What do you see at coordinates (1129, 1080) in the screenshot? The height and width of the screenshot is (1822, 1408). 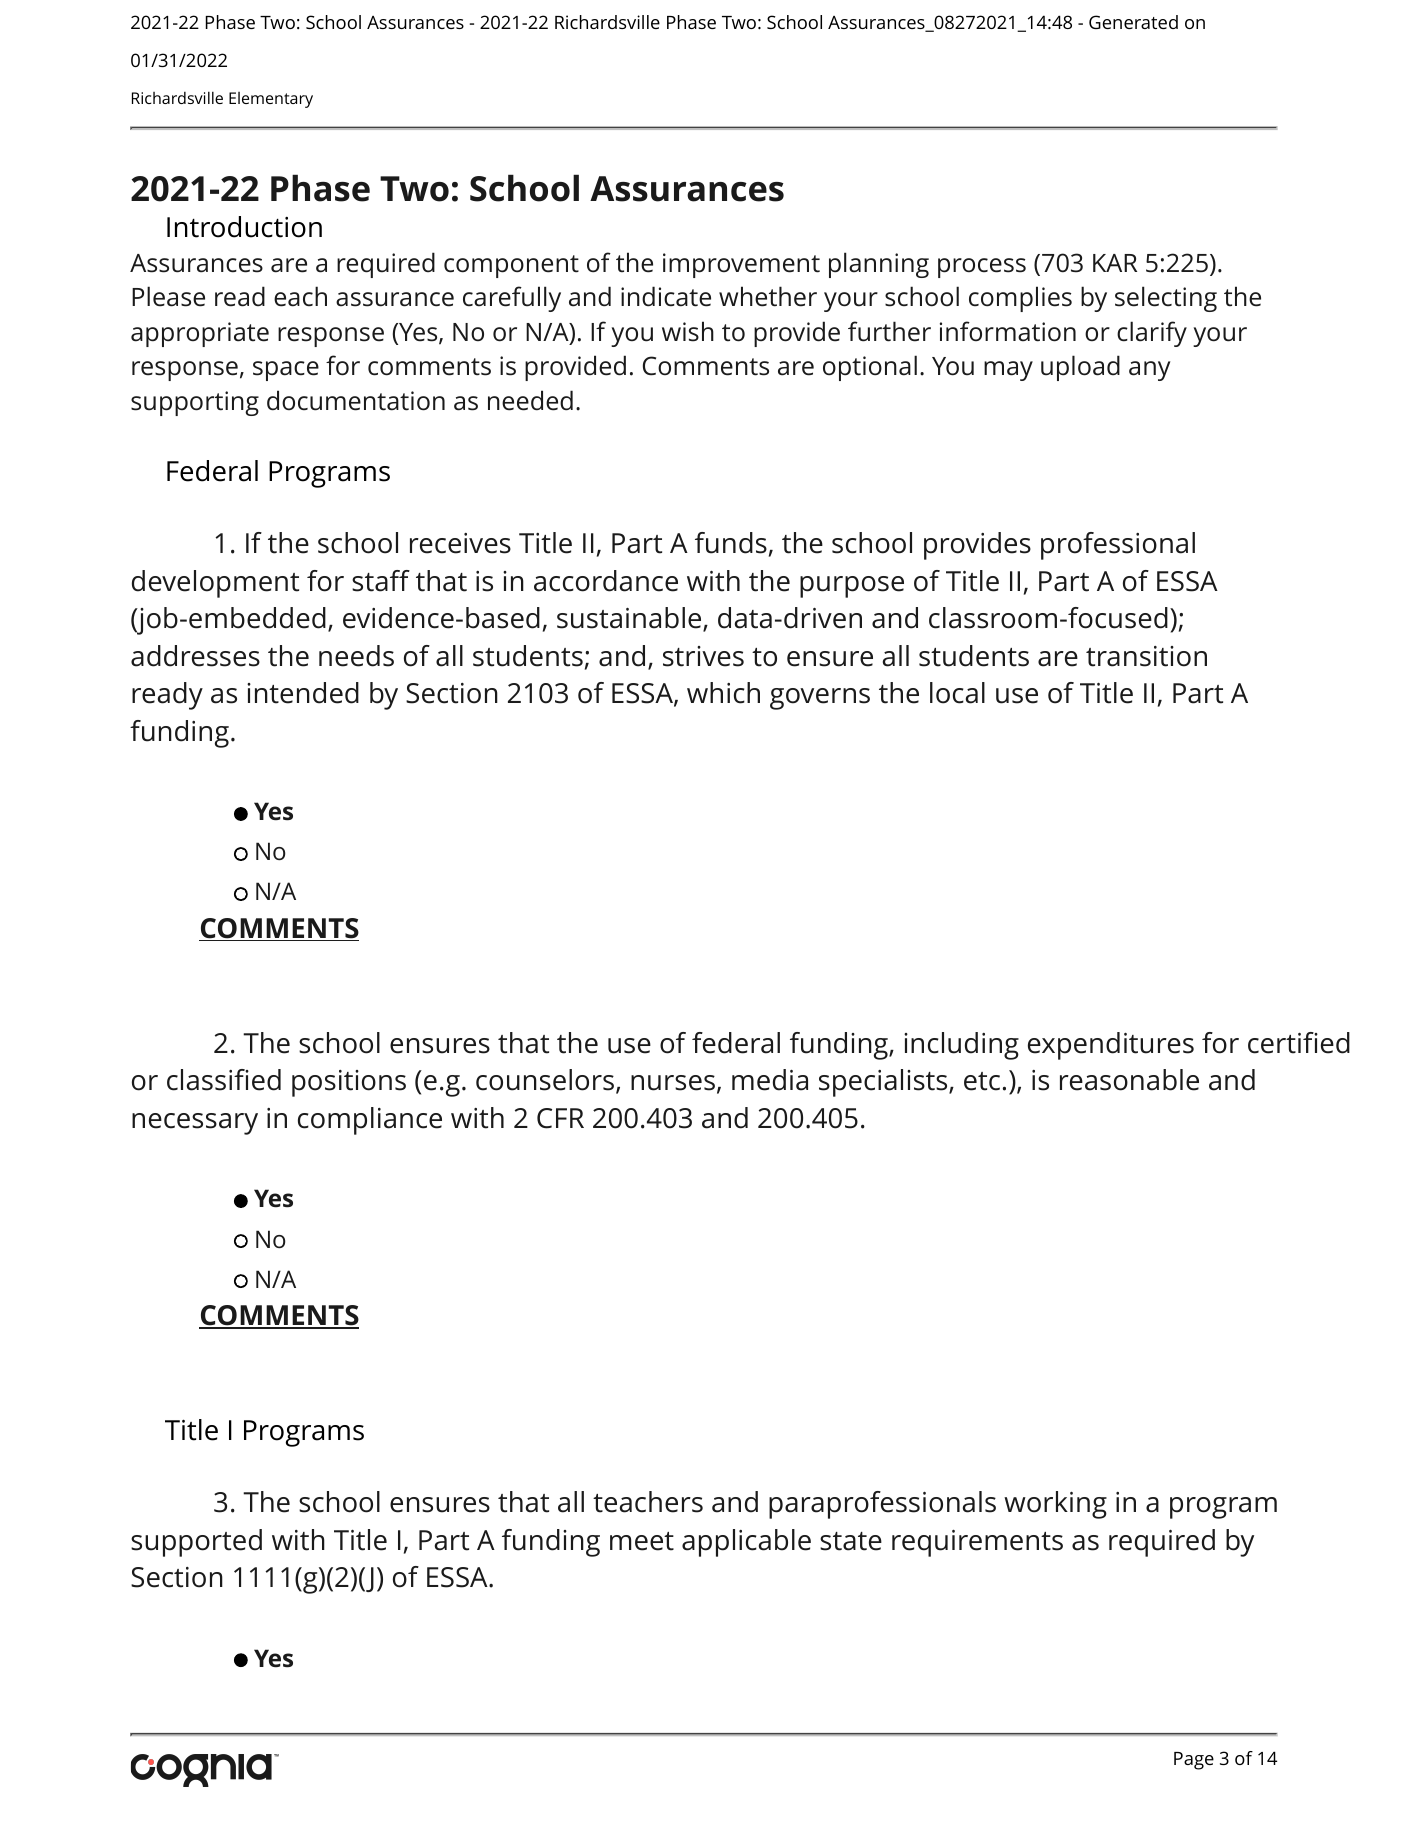 I see `reasonable` at bounding box center [1129, 1080].
